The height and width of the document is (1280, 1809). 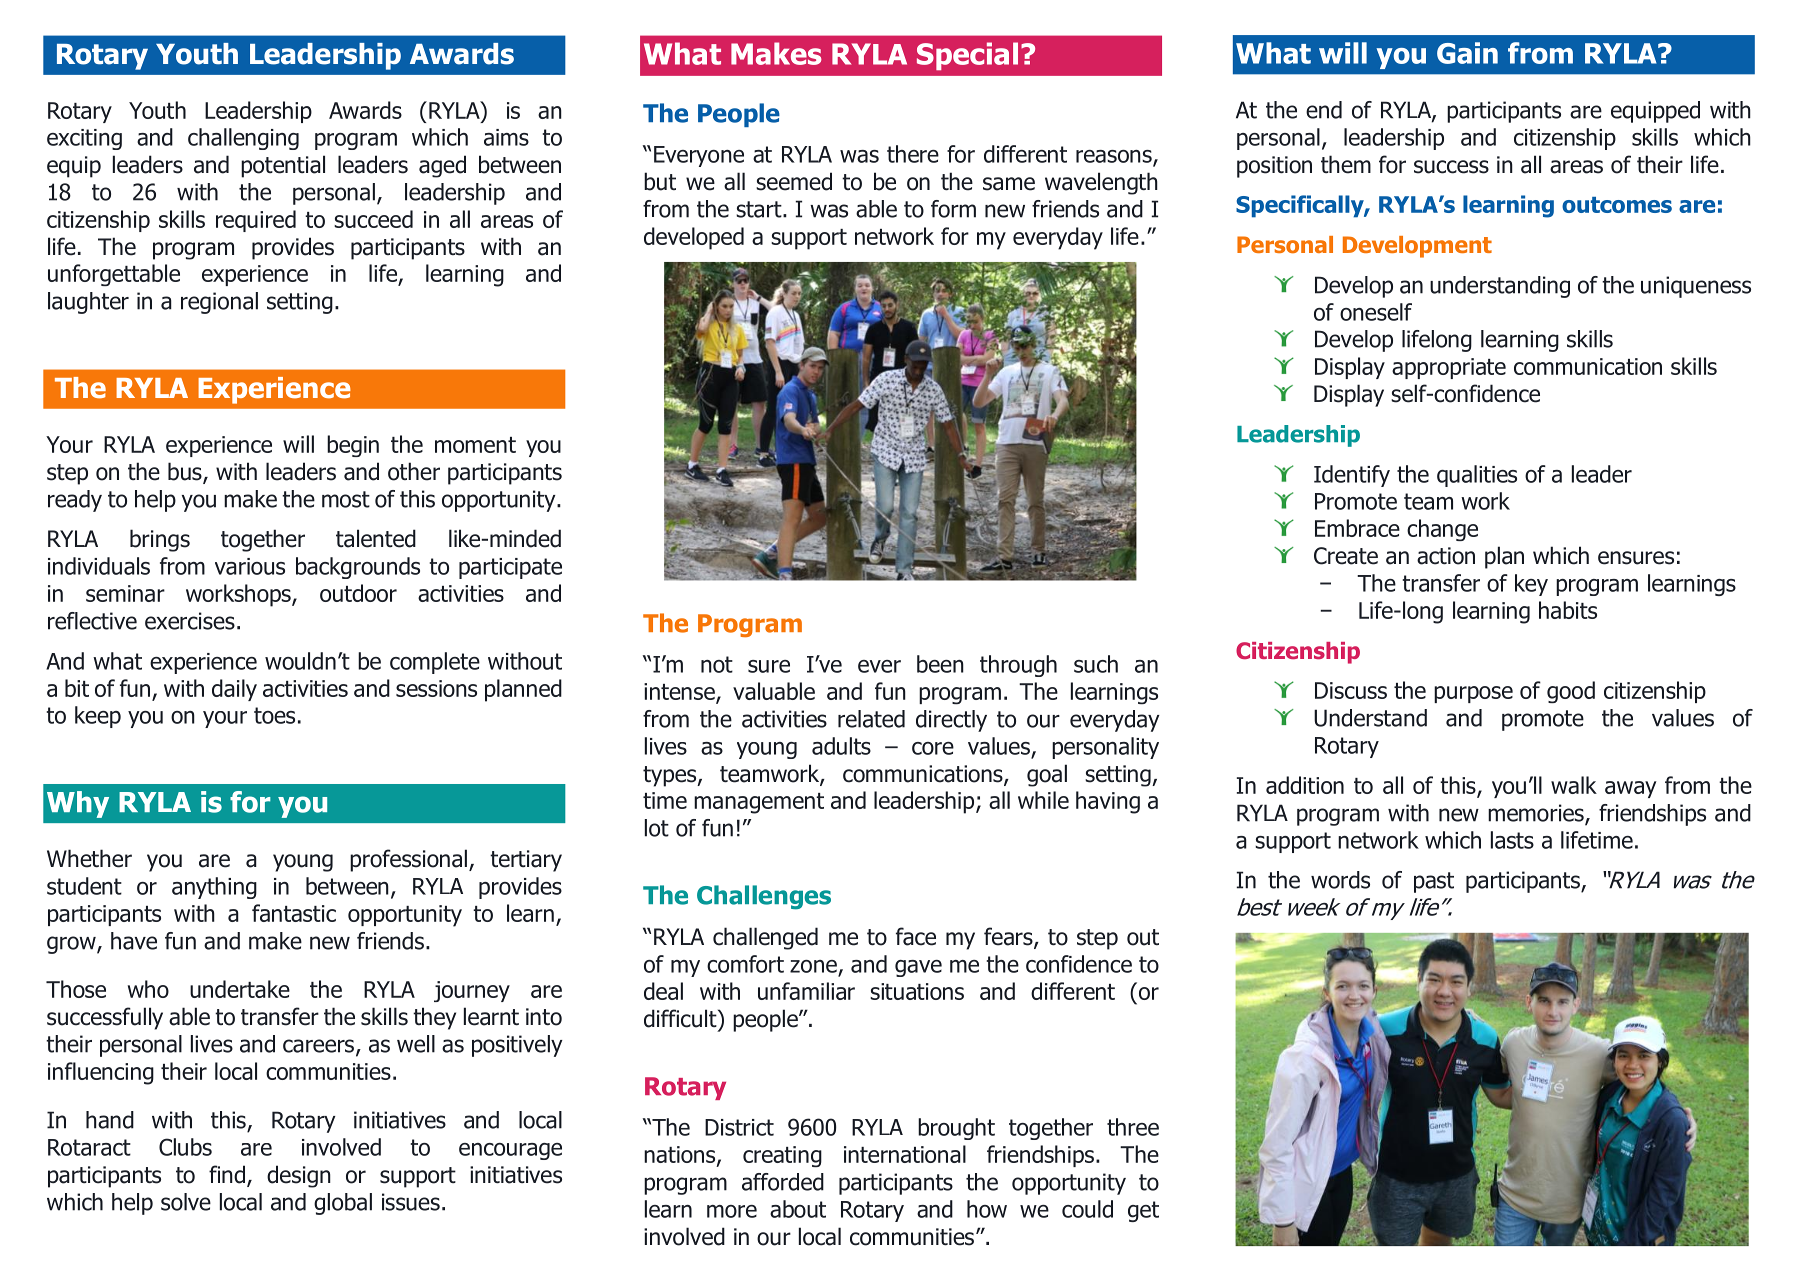 I want to click on challenging, so click(x=243, y=139).
